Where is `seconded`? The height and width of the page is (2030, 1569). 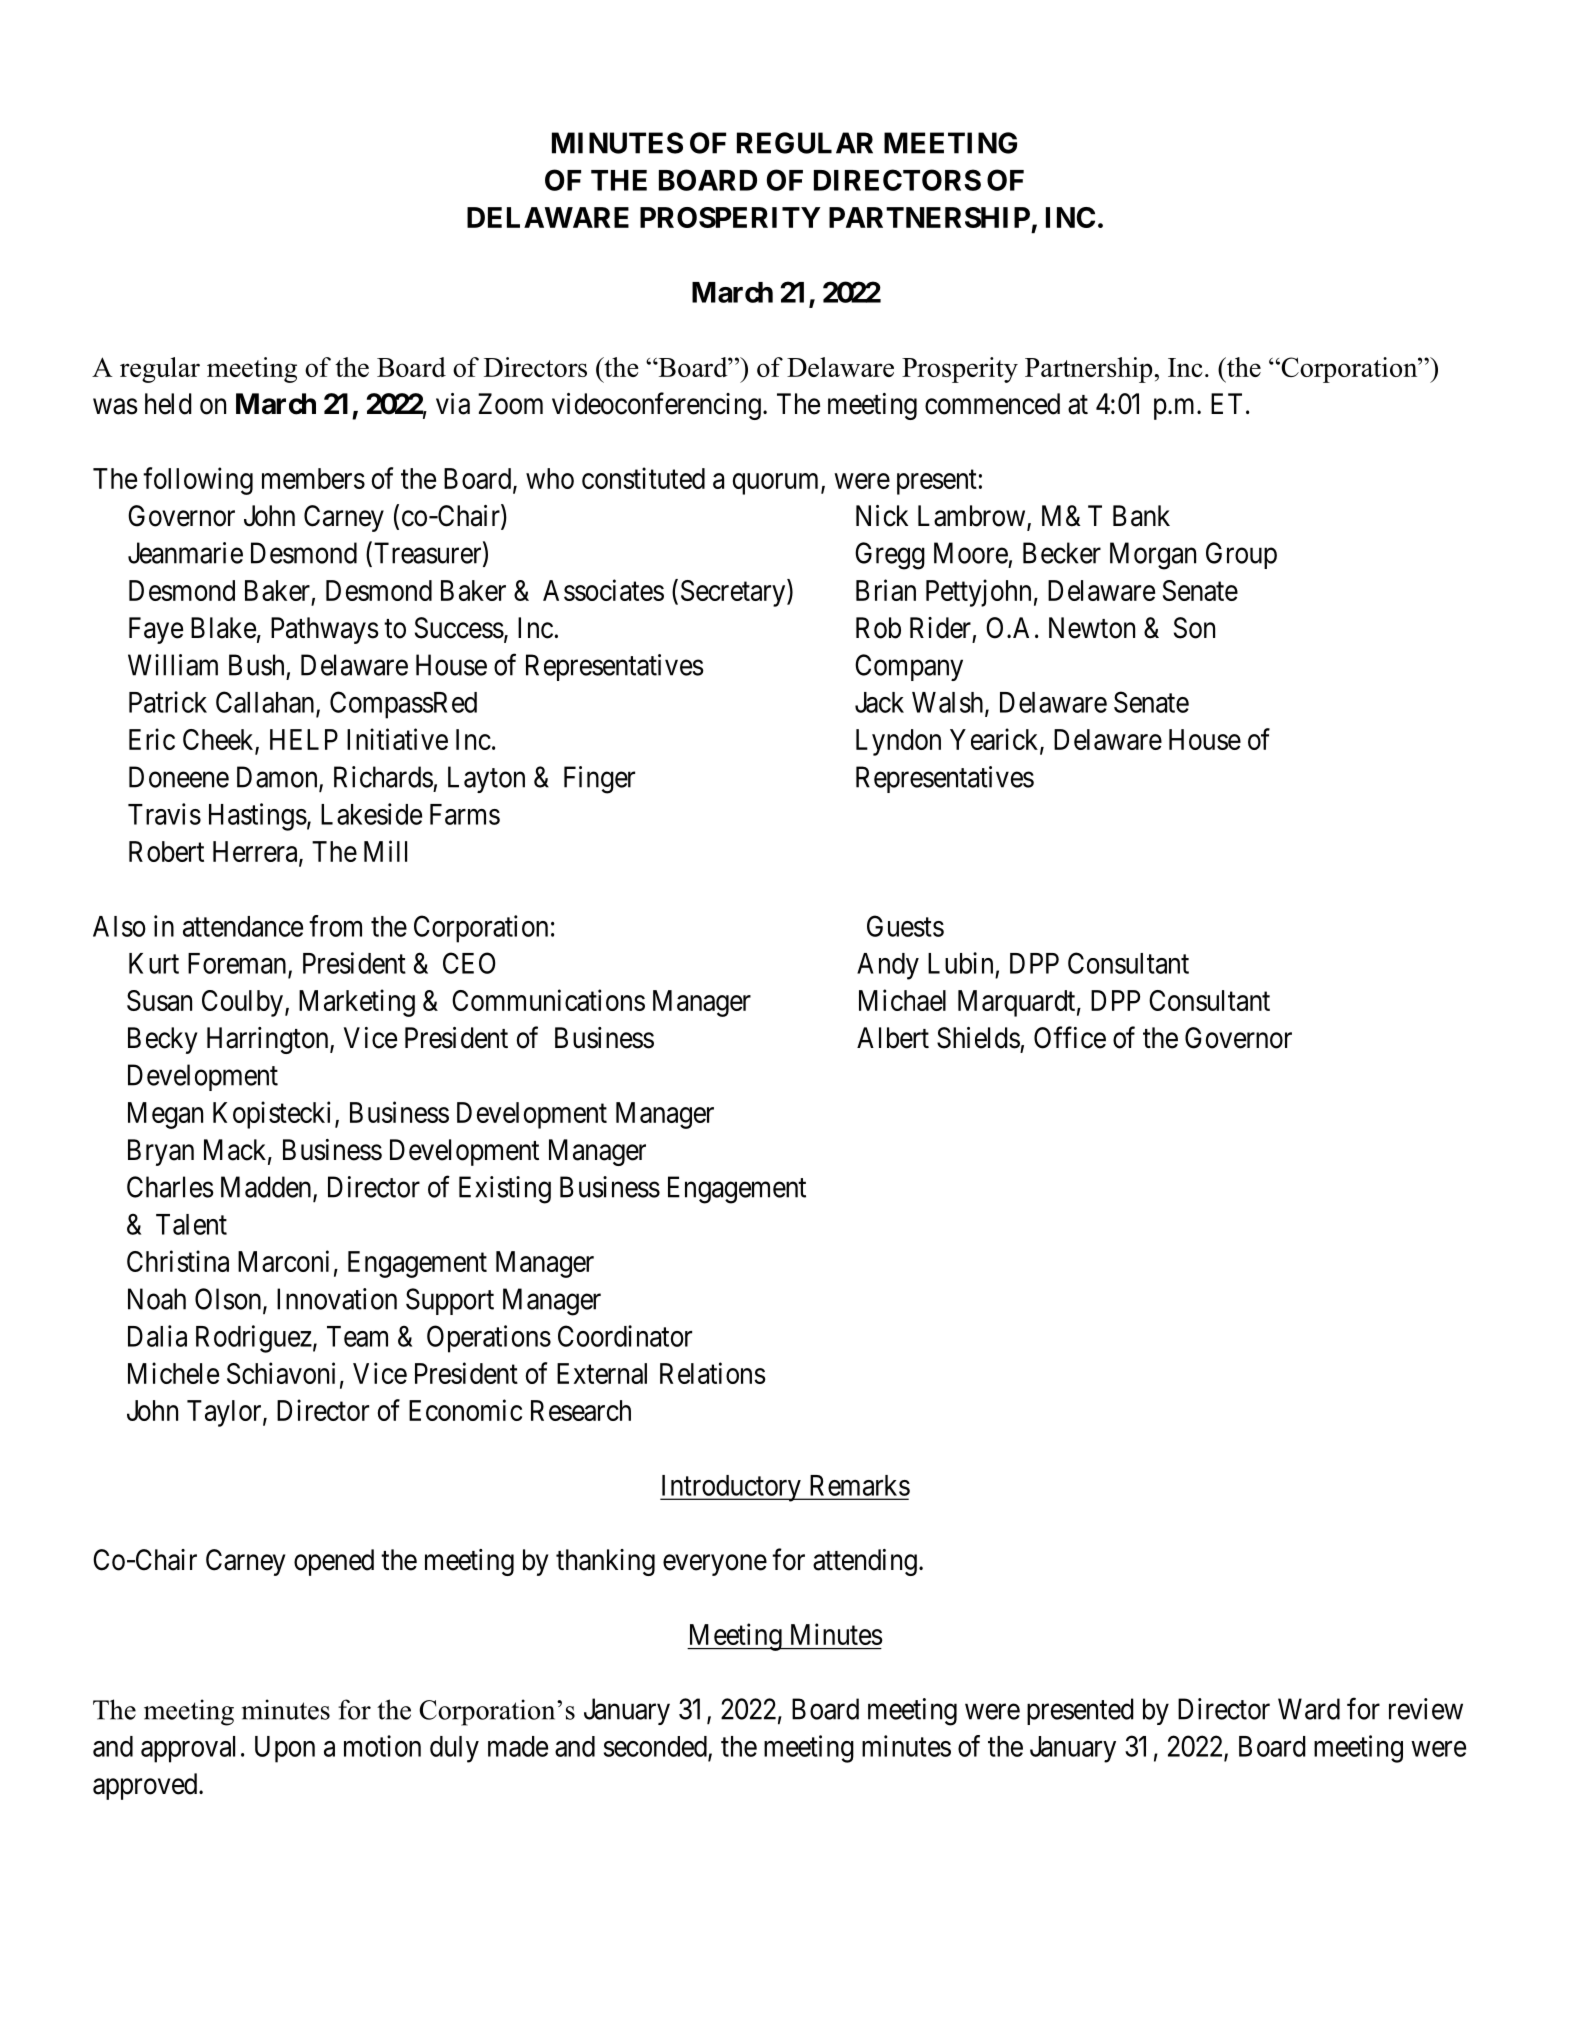
seconded is located at coordinates (656, 1747).
